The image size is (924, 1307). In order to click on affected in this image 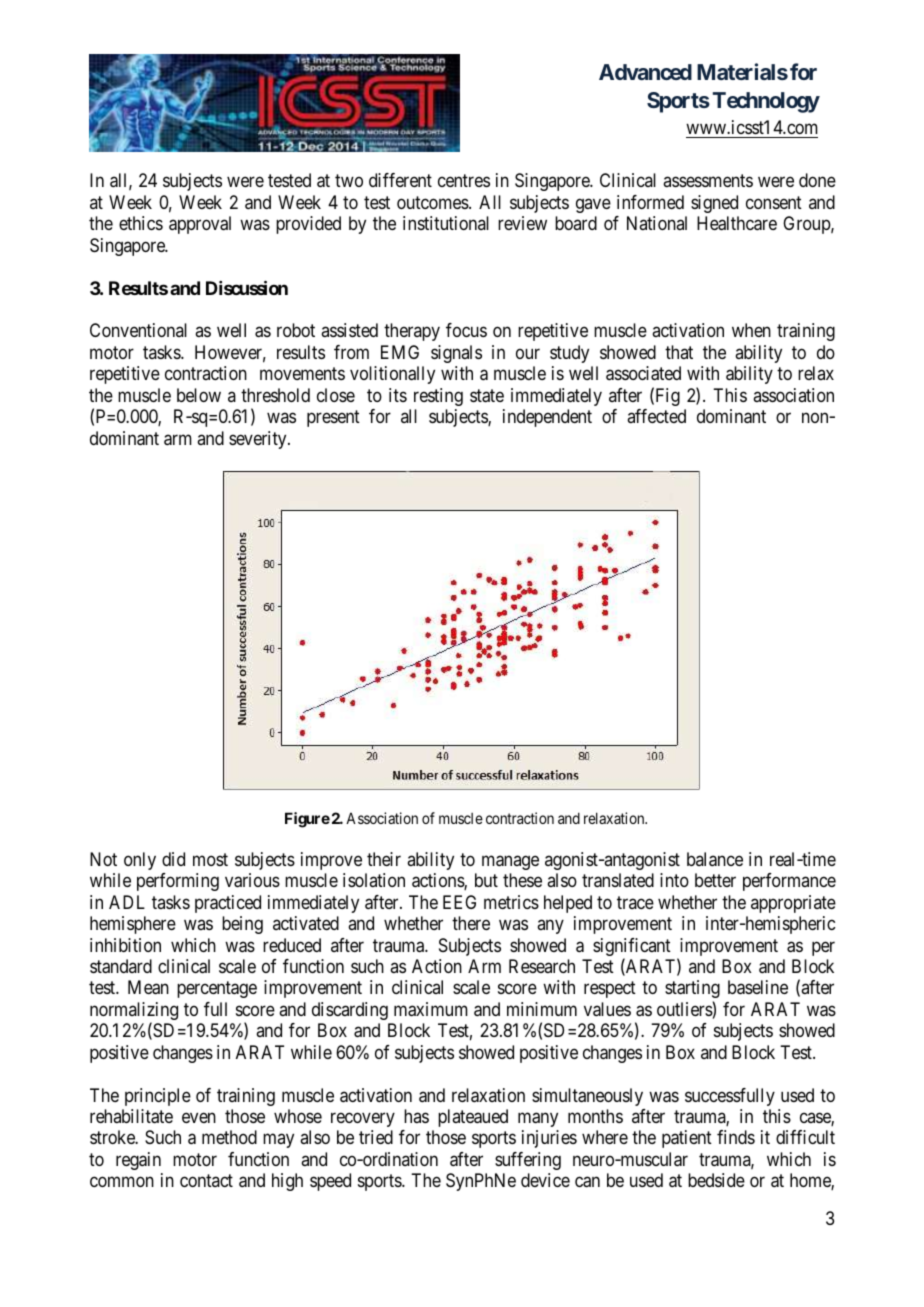, I will do `click(656, 416)`.
